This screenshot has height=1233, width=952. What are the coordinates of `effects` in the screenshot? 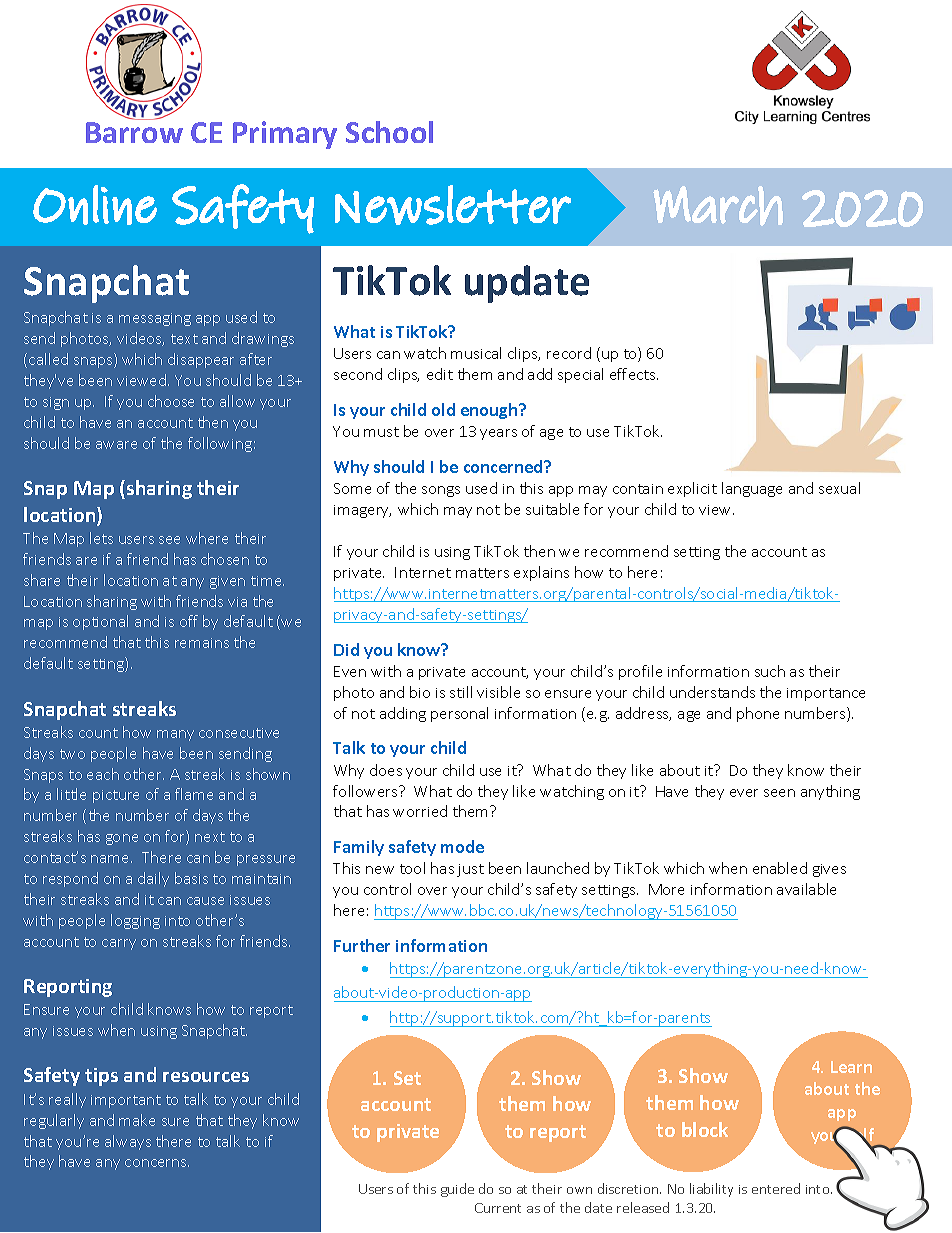 It's located at (634, 374).
